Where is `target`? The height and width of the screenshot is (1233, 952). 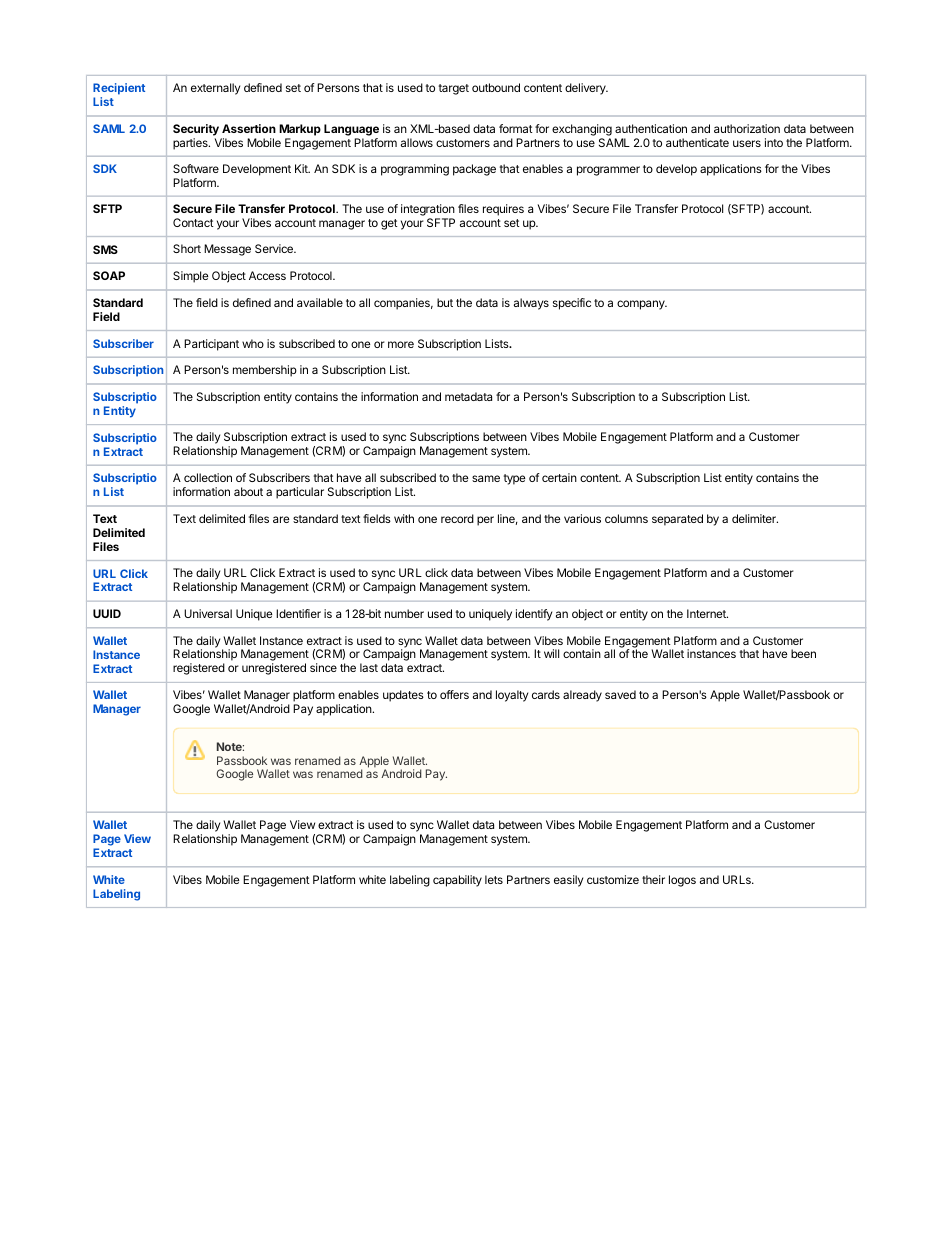 target is located at coordinates (454, 89).
